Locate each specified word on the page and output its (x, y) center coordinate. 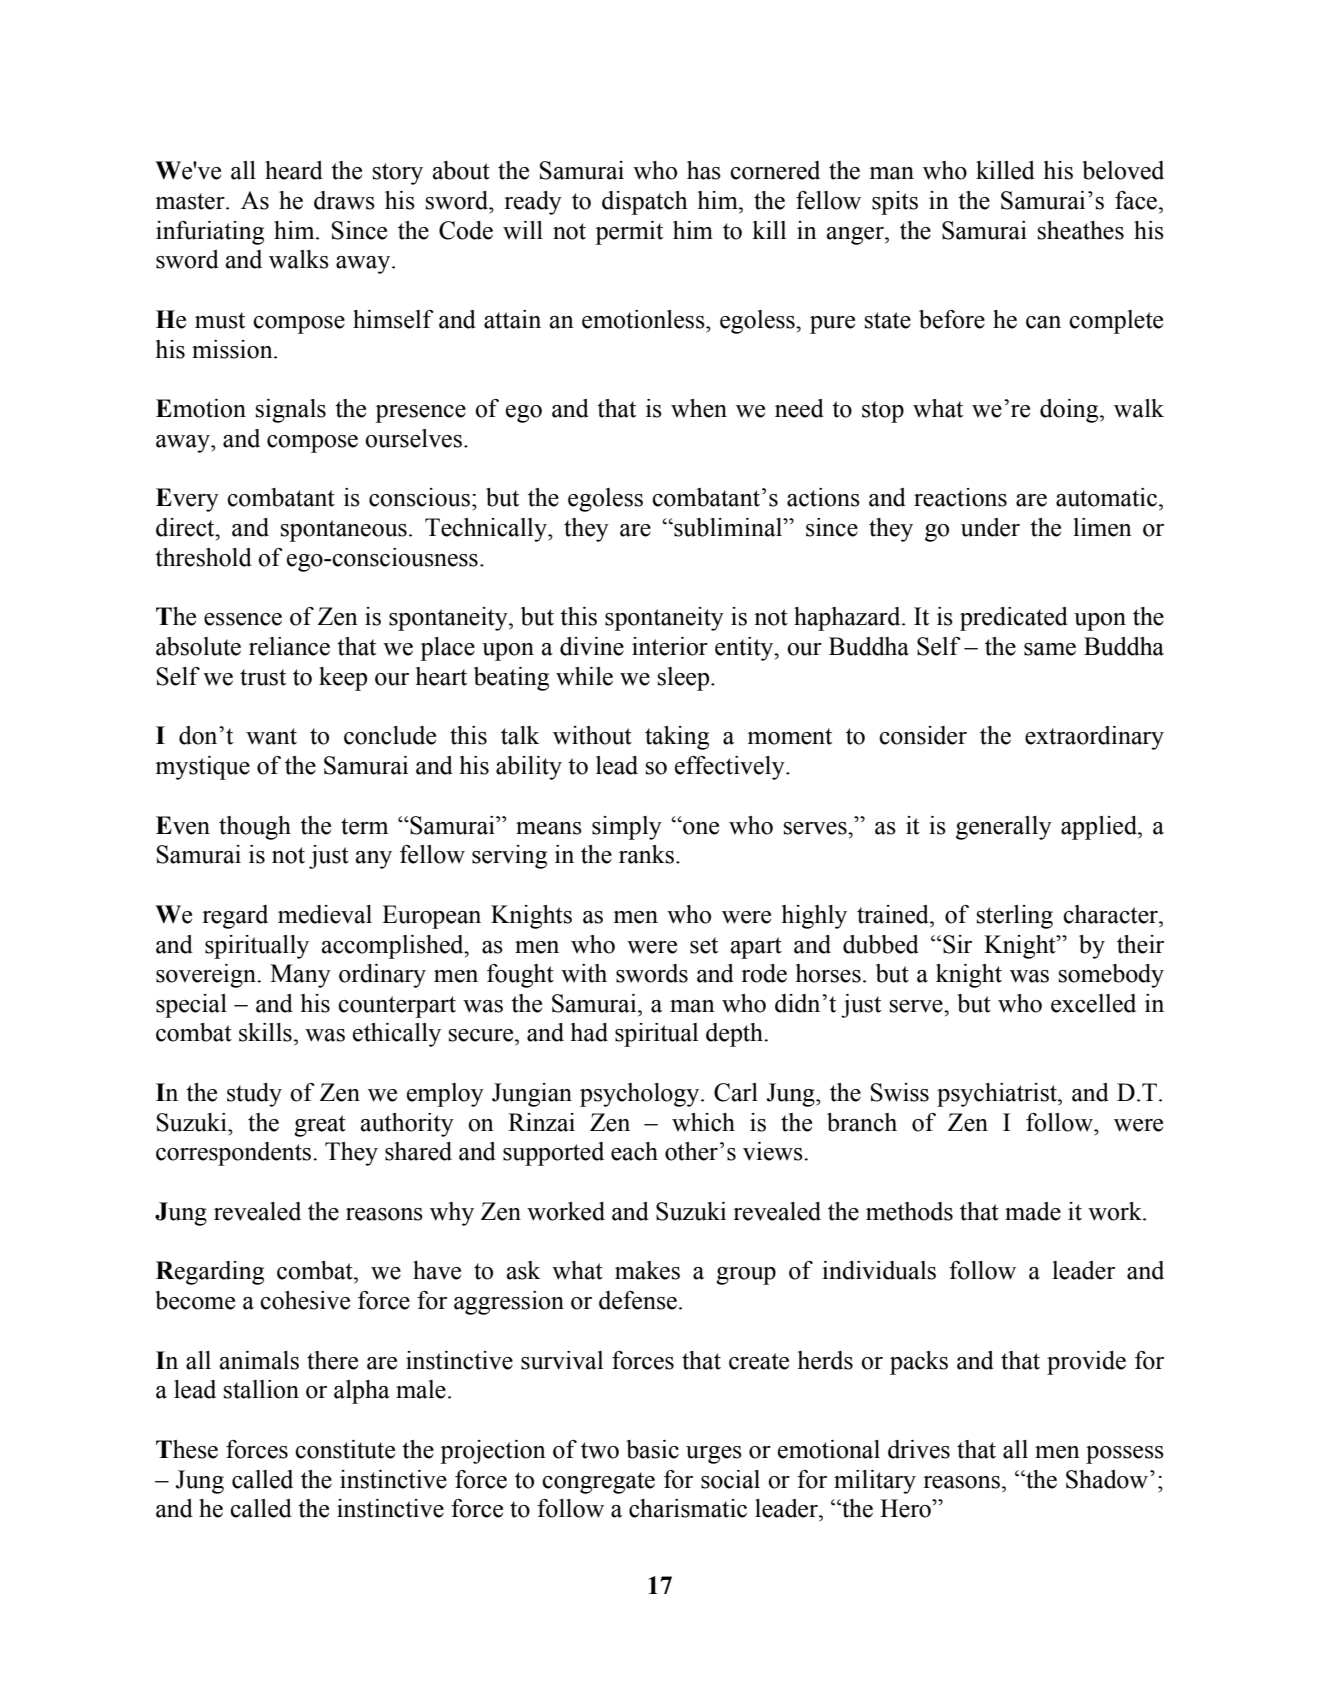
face (1136, 200)
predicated (1014, 619)
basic (652, 1449)
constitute (345, 1449)
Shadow (1108, 1479)
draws (344, 200)
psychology (641, 1095)
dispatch (645, 203)
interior (670, 646)
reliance (289, 646)
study (254, 1095)
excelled (1093, 1003)
